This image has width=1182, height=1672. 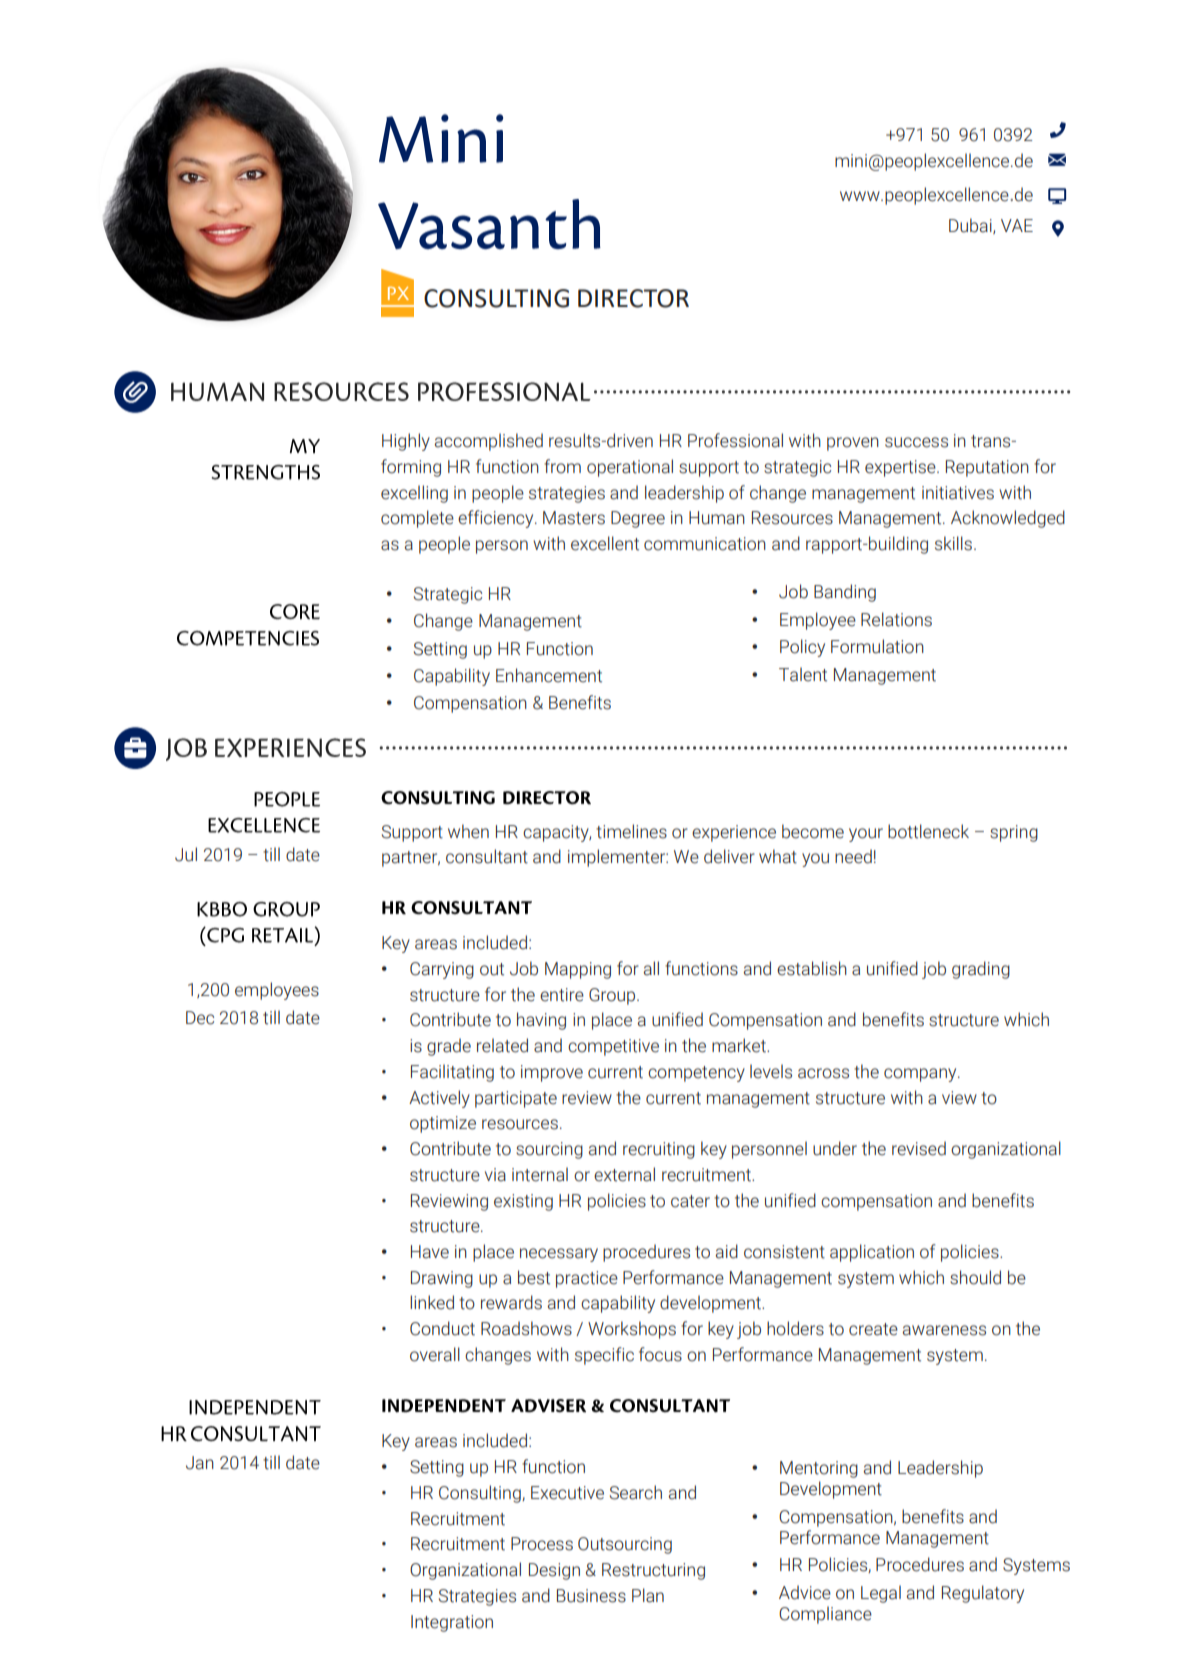 I want to click on grading, so click(x=981, y=970).
